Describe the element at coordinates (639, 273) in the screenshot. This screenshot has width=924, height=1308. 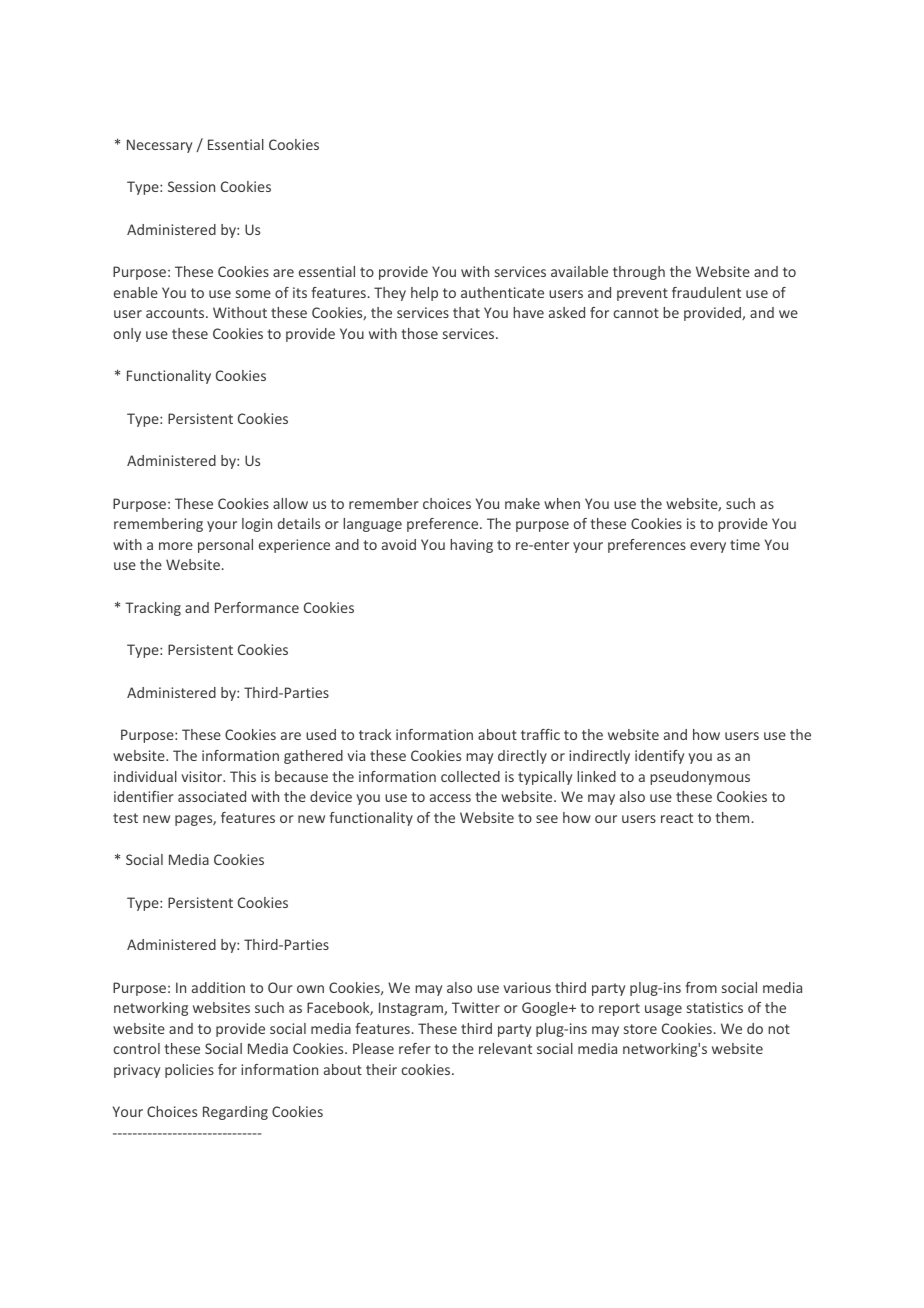
I see `through` at that location.
